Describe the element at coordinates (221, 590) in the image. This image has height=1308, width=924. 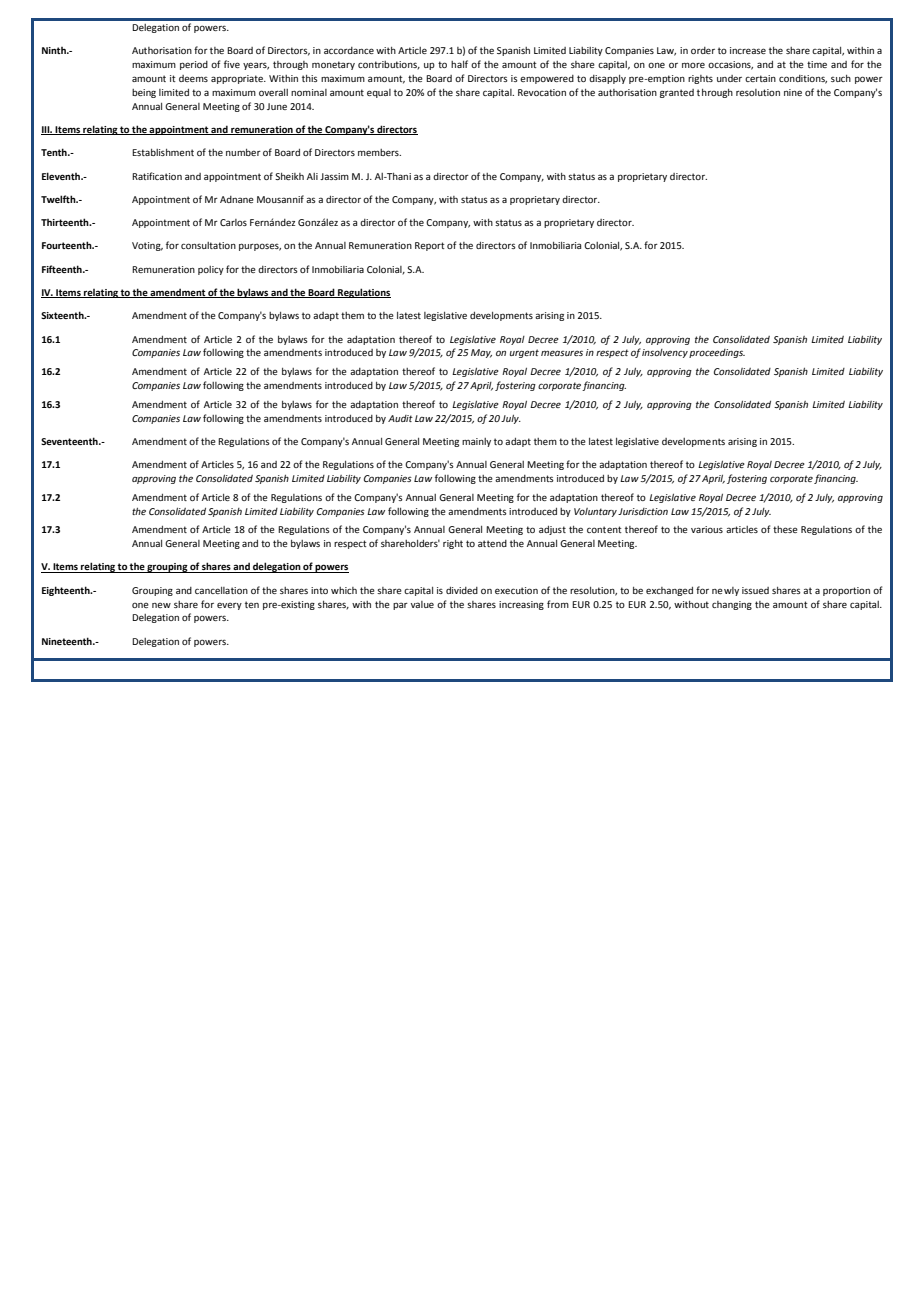
I see `cancellation` at that location.
